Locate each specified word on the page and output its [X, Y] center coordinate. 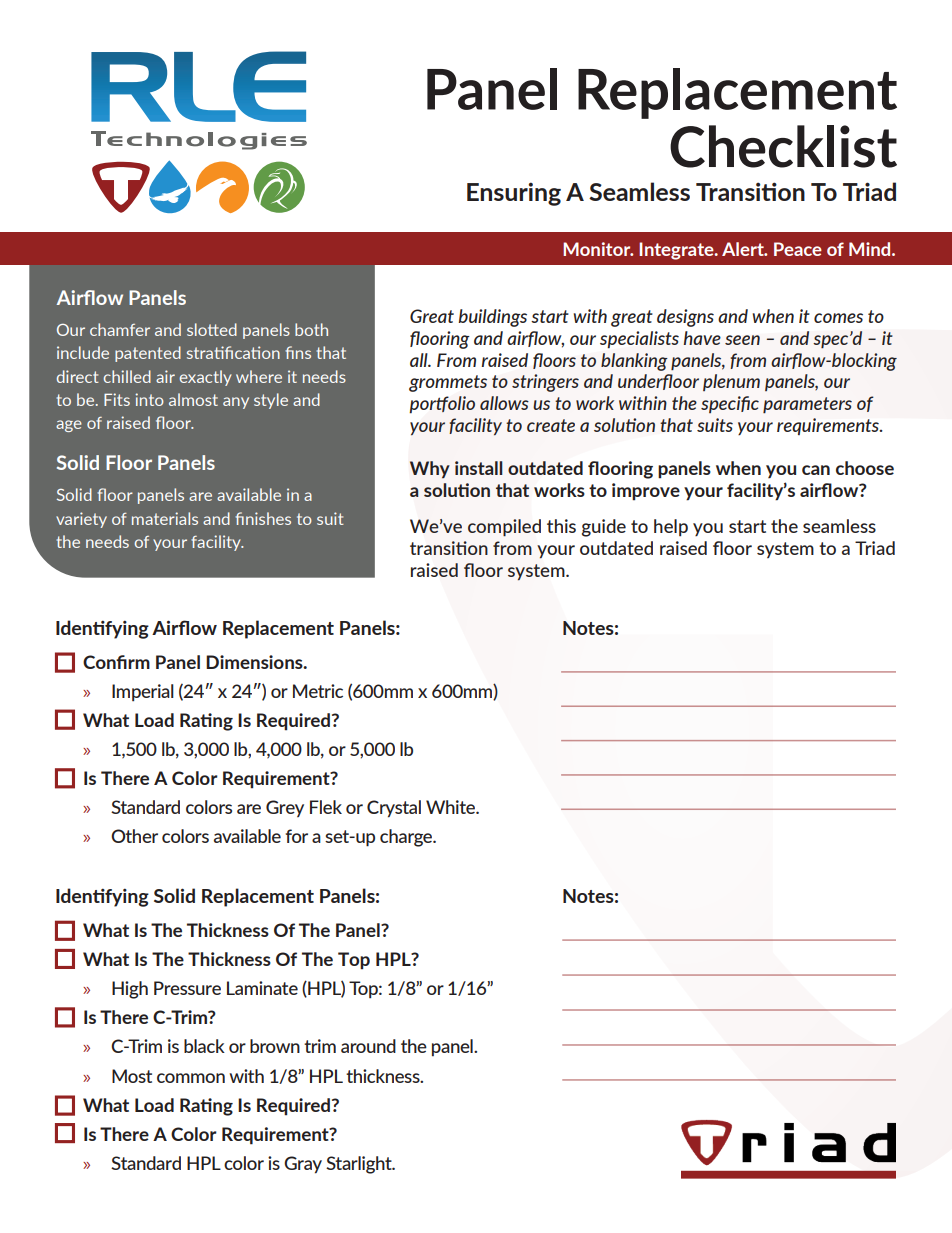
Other [134, 836]
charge [407, 838]
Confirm [116, 662]
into [149, 399]
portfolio [442, 404]
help [671, 527]
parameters [807, 405]
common [191, 1078]
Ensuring [514, 194]
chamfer [120, 329]
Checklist [783, 146]
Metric [318, 691]
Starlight [360, 1165]
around [368, 1046]
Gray [303, 1165]
